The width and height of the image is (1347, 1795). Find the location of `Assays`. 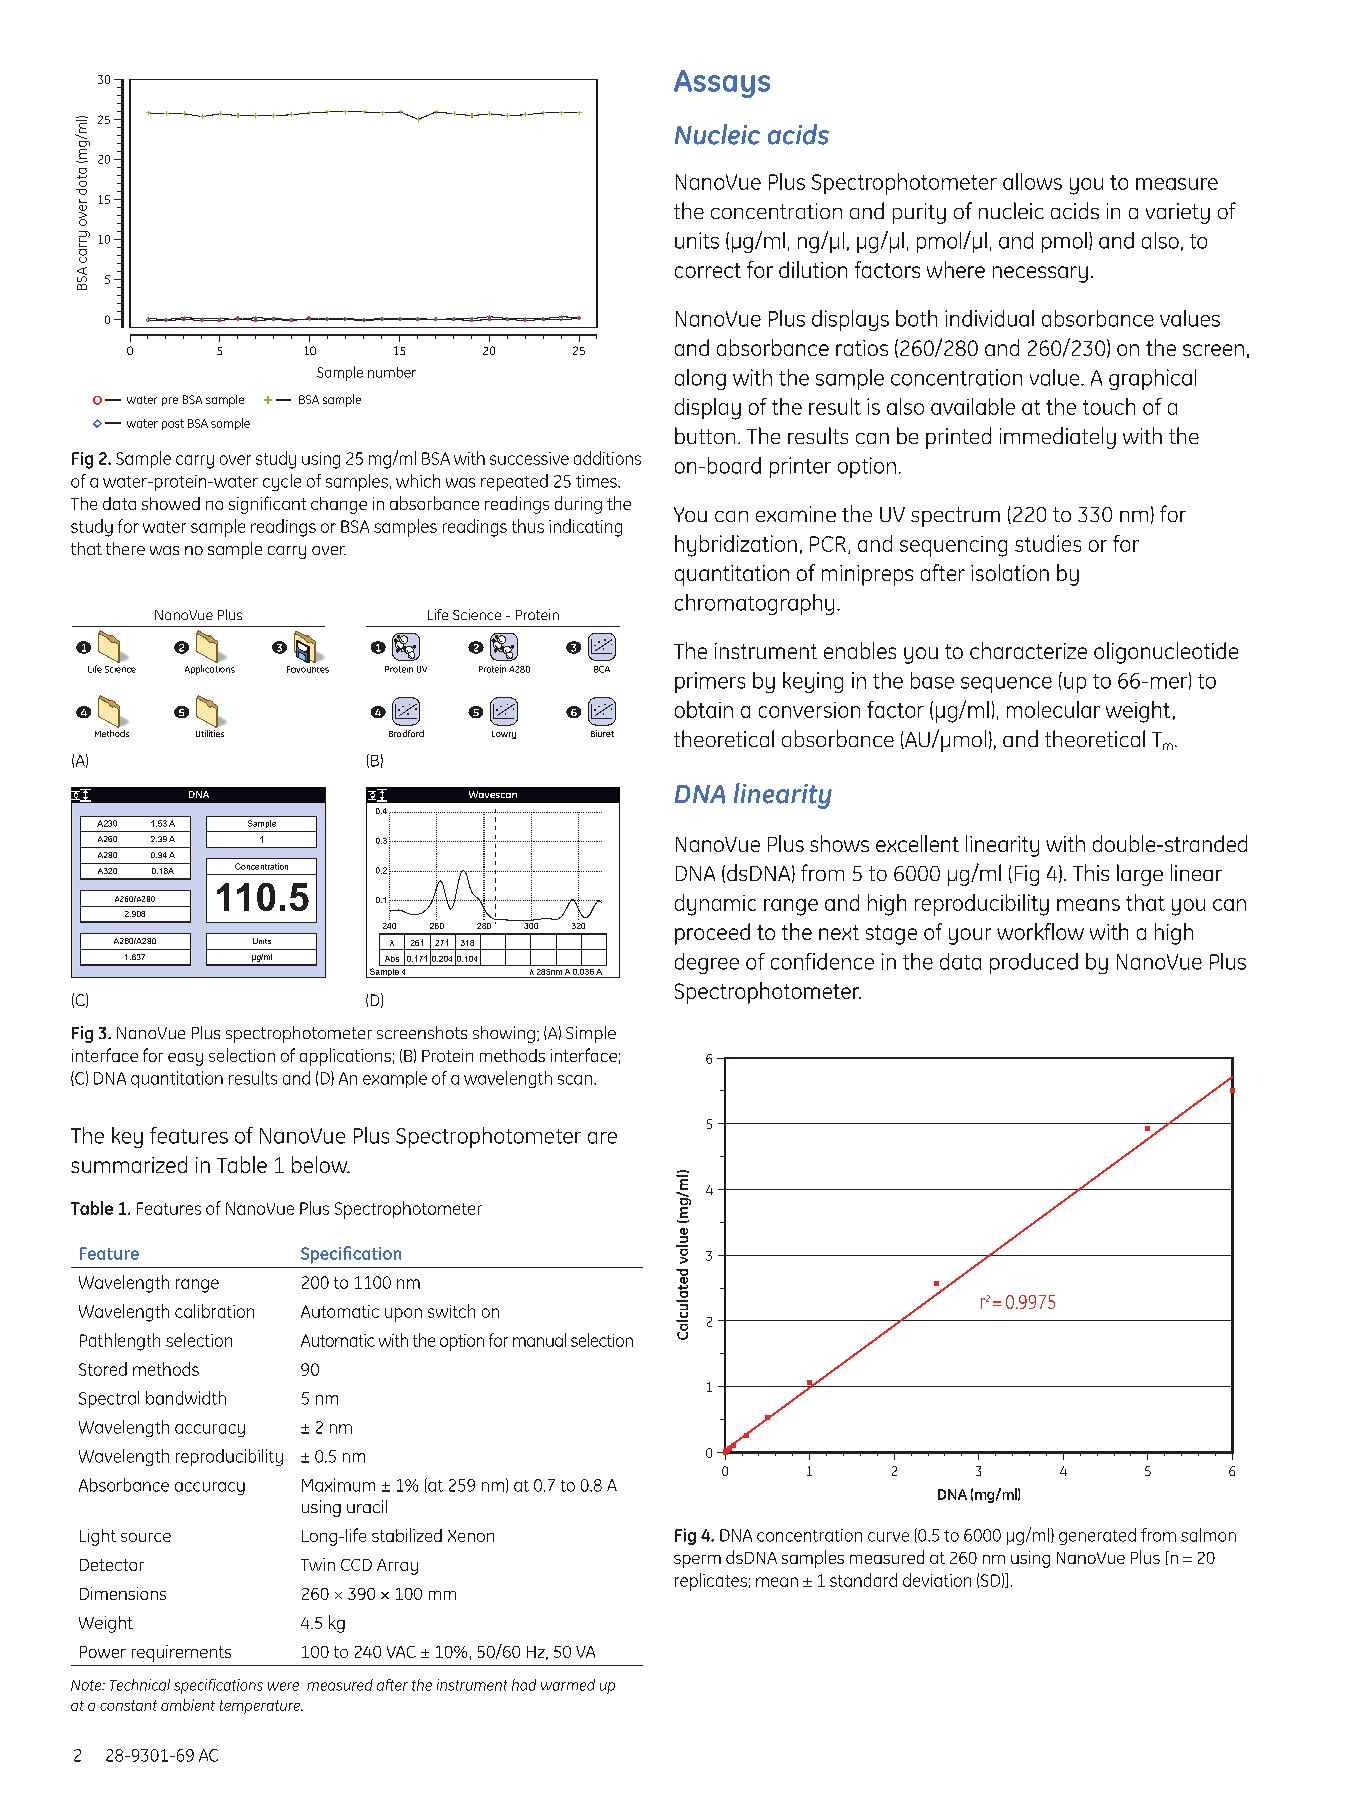

Assays is located at coordinates (722, 84).
